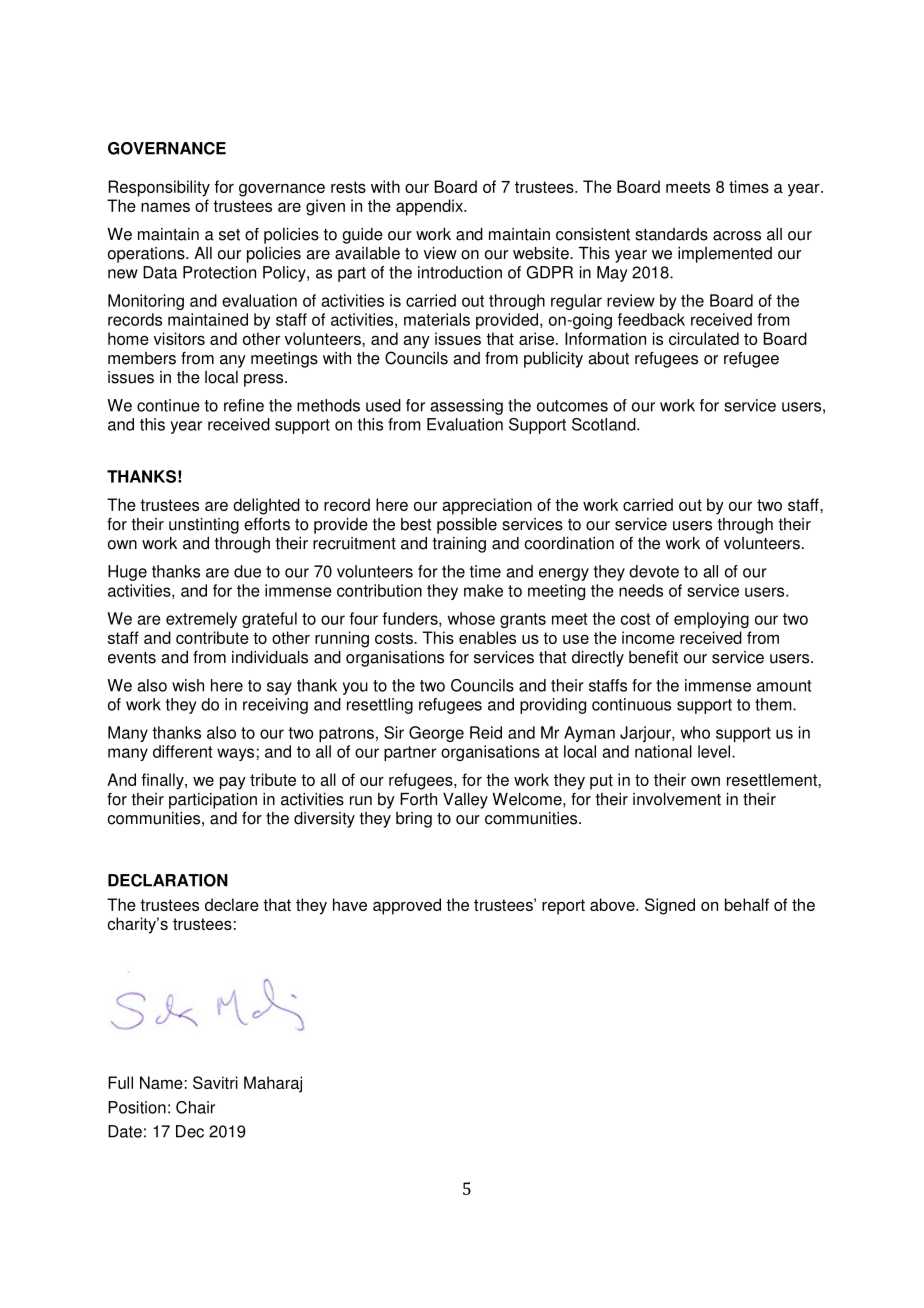 The height and width of the screenshot is (1308, 924). What do you see at coordinates (467, 526) in the screenshot?
I see `possible` at bounding box center [467, 526].
